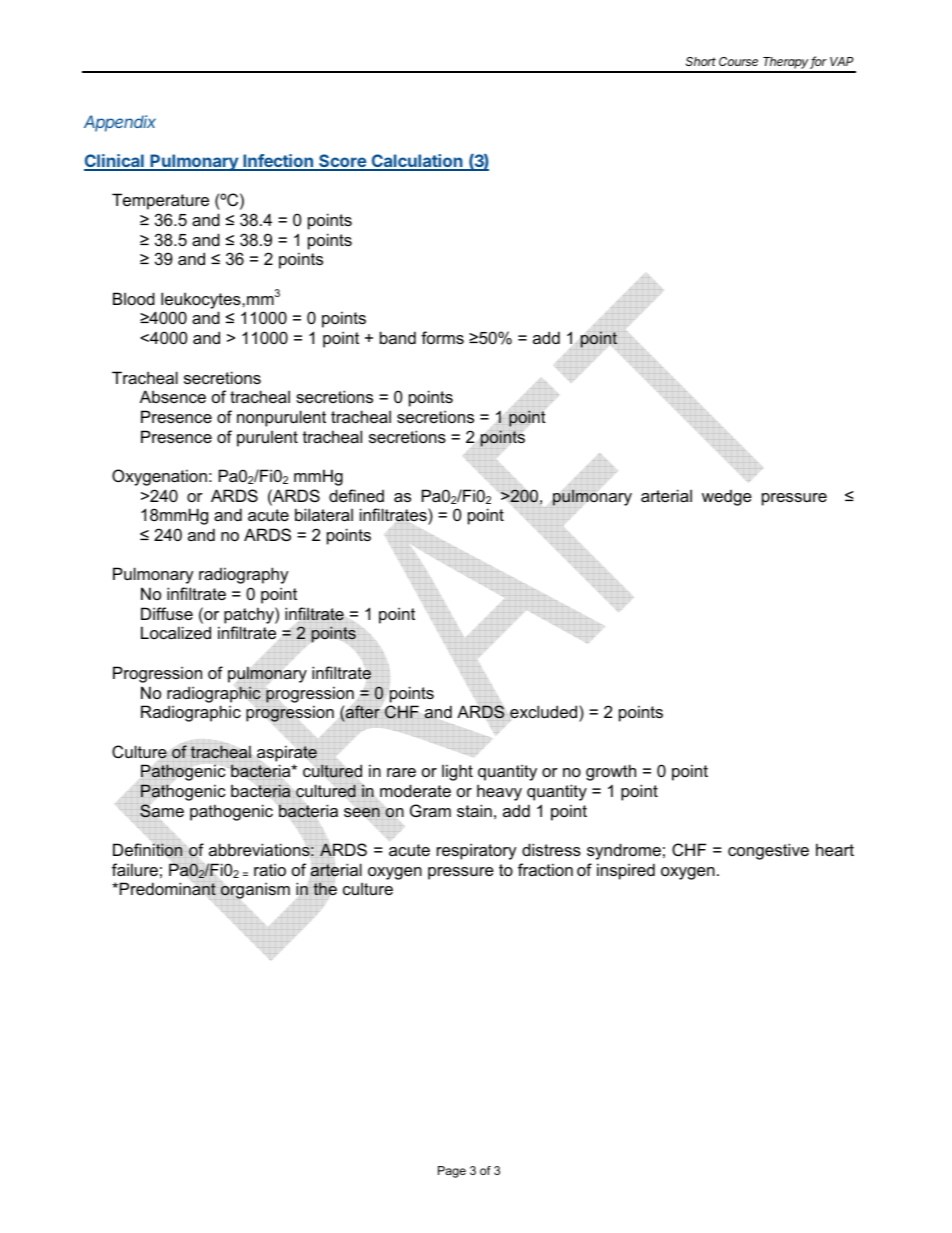 This screenshot has height=1233, width=952. Describe the element at coordinates (768, 851) in the screenshot. I see `congestive` at that location.
